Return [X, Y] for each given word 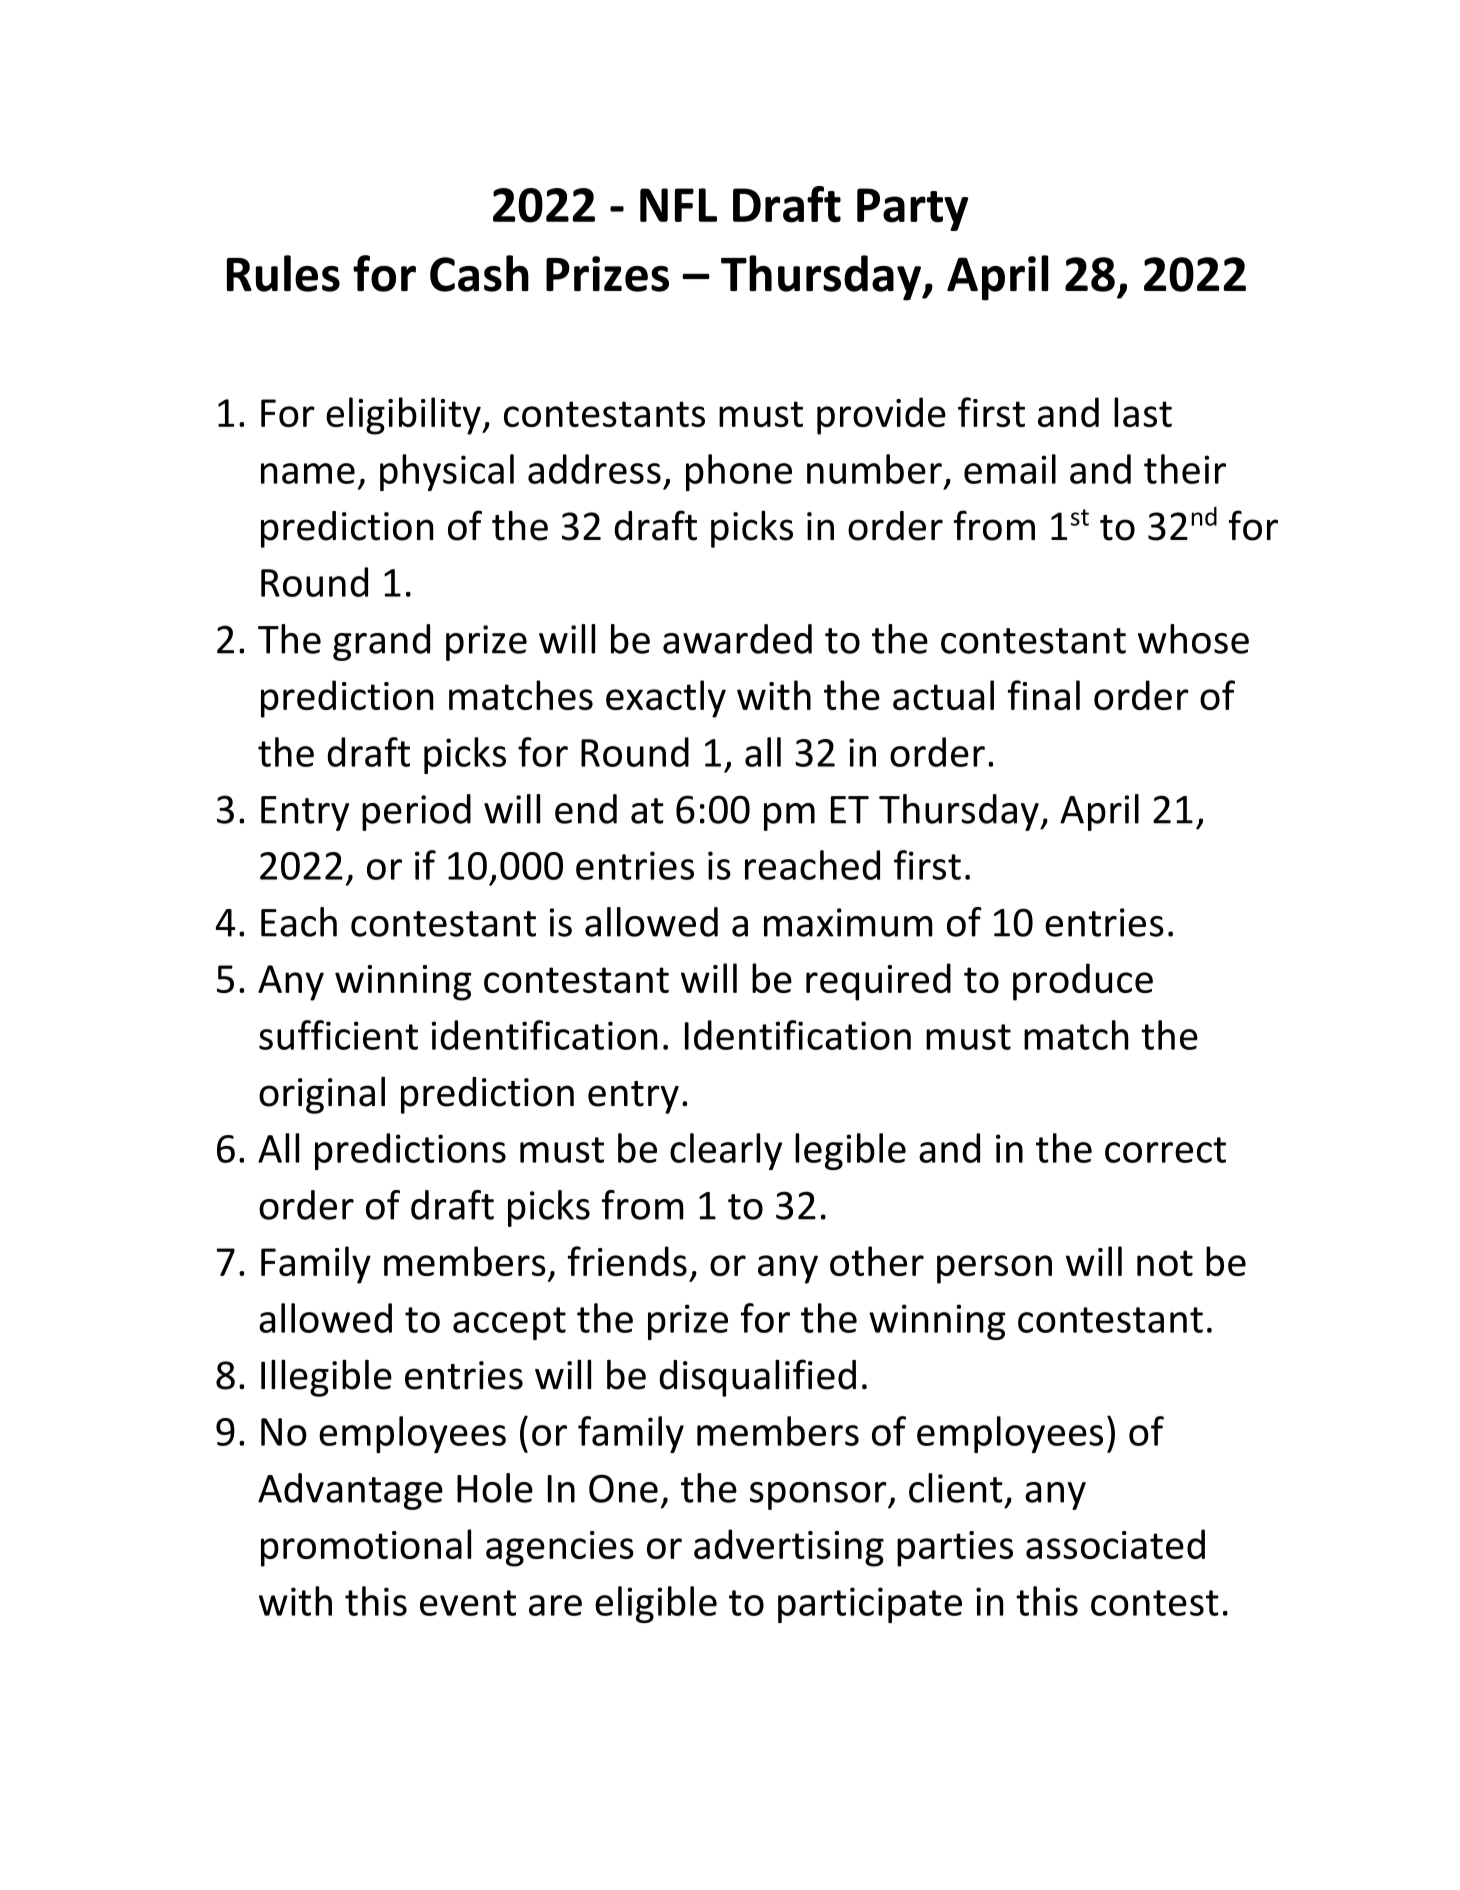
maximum [848, 922]
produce [1083, 982]
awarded [737, 639]
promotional [366, 1548]
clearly [726, 1151]
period [416, 812]
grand [381, 642]
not [1165, 1263]
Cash [479, 273]
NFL [678, 205]
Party [913, 209]
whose [1193, 639]
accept [509, 1323]
